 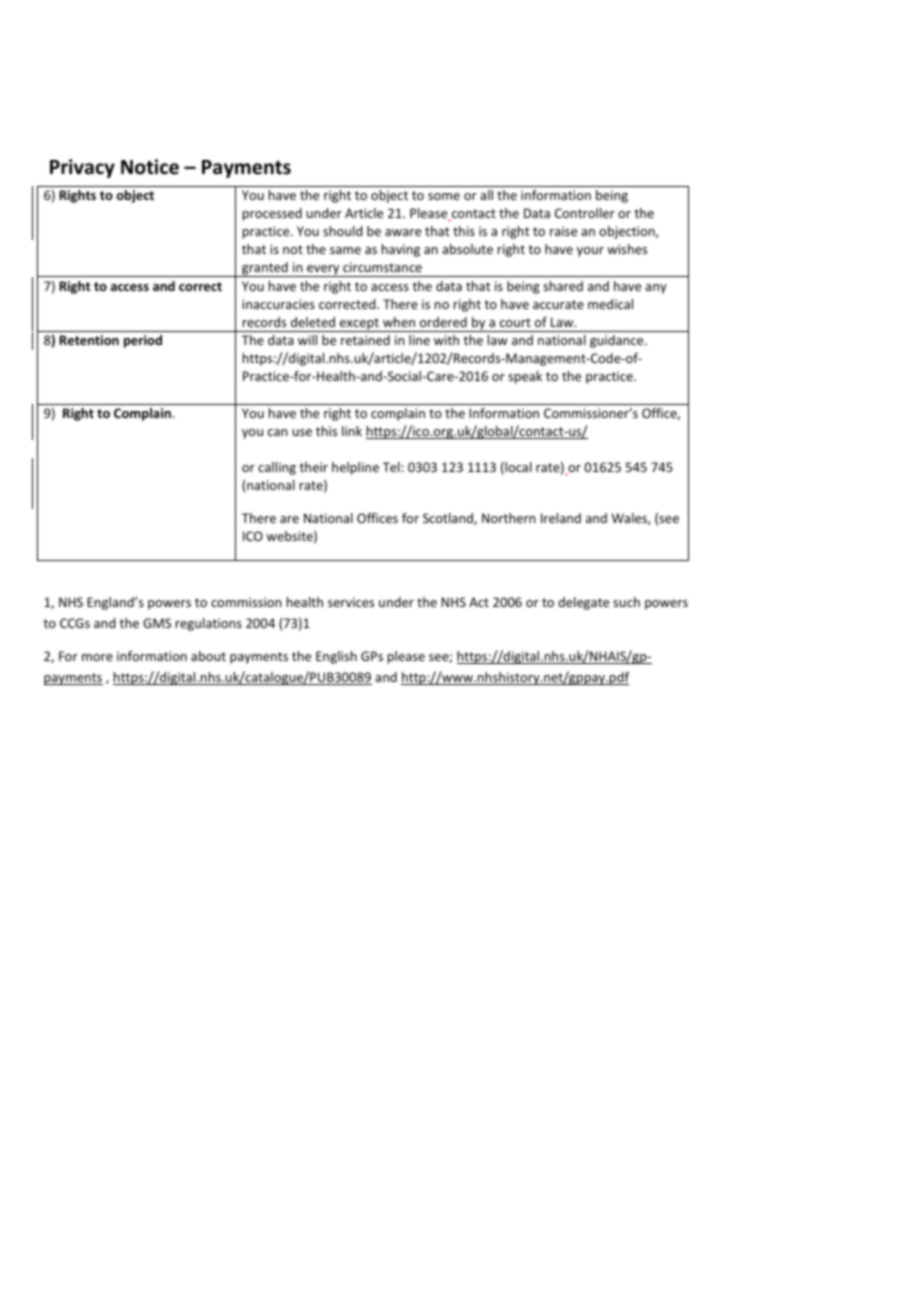 I want to click on Controller, so click(x=585, y=213).
